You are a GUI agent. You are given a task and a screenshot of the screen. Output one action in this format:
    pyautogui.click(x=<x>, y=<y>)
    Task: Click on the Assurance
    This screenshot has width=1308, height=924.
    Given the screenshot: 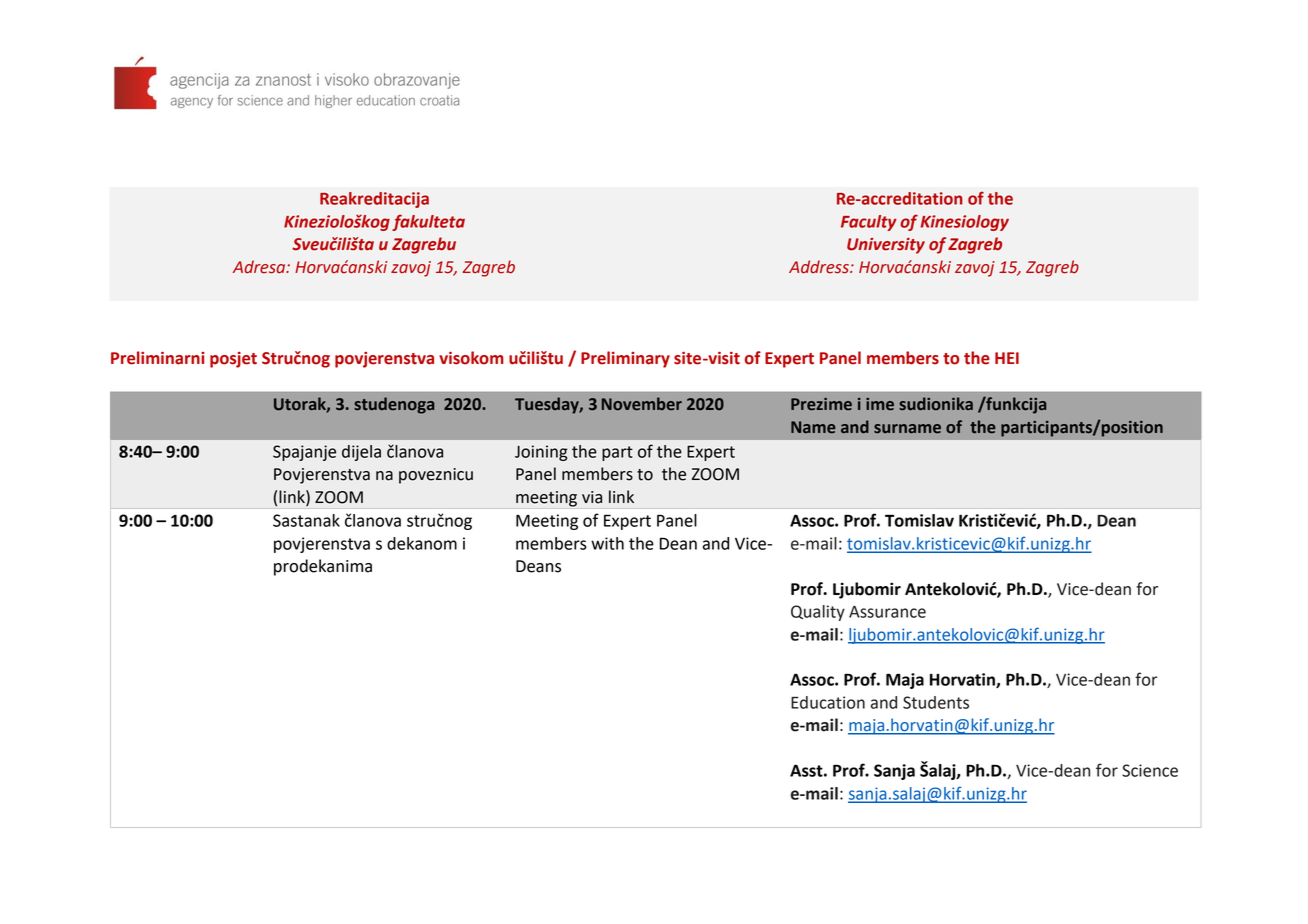 What is the action you would take?
    pyautogui.click(x=887, y=612)
